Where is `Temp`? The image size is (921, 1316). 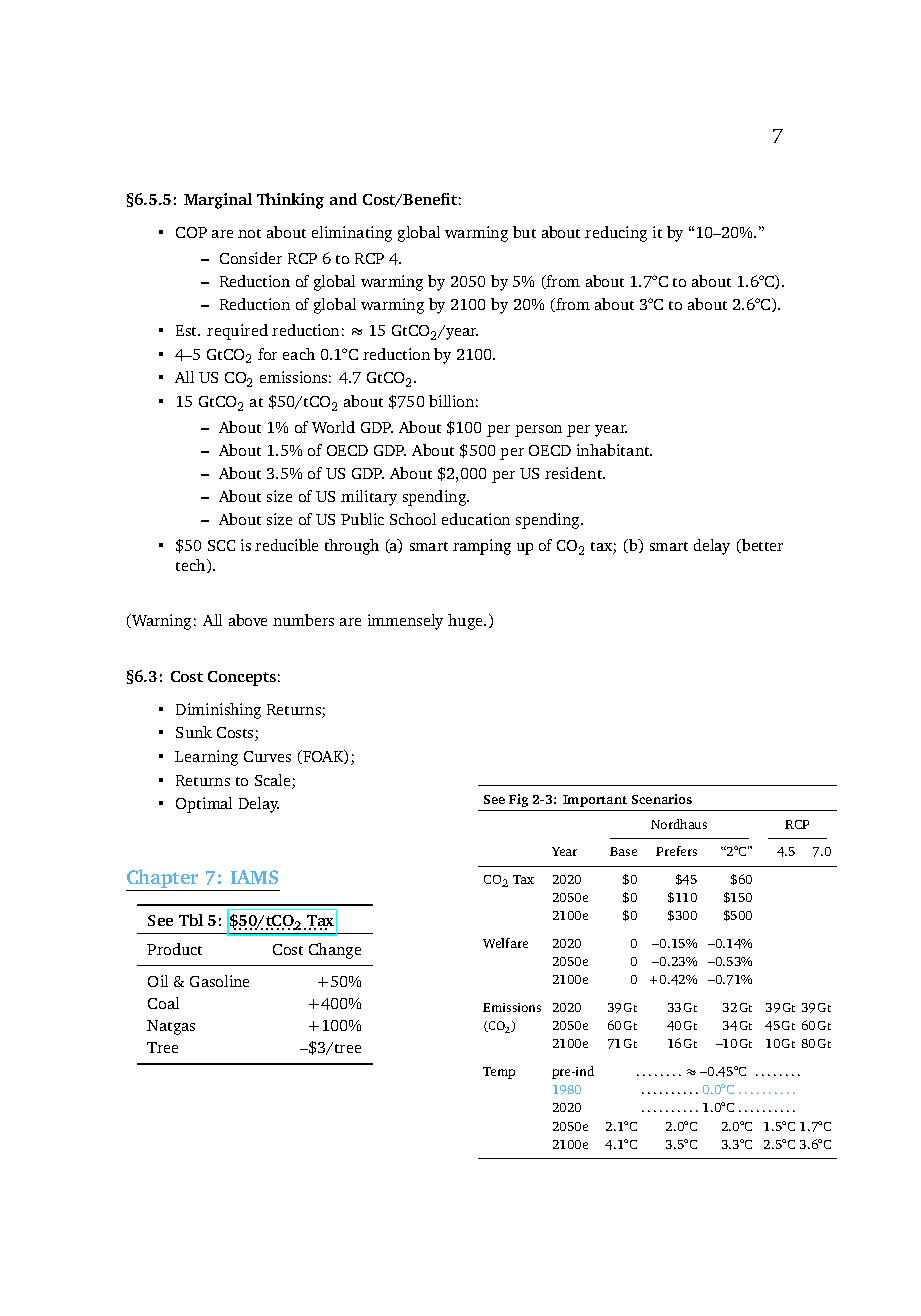
Temp is located at coordinates (499, 1073).
